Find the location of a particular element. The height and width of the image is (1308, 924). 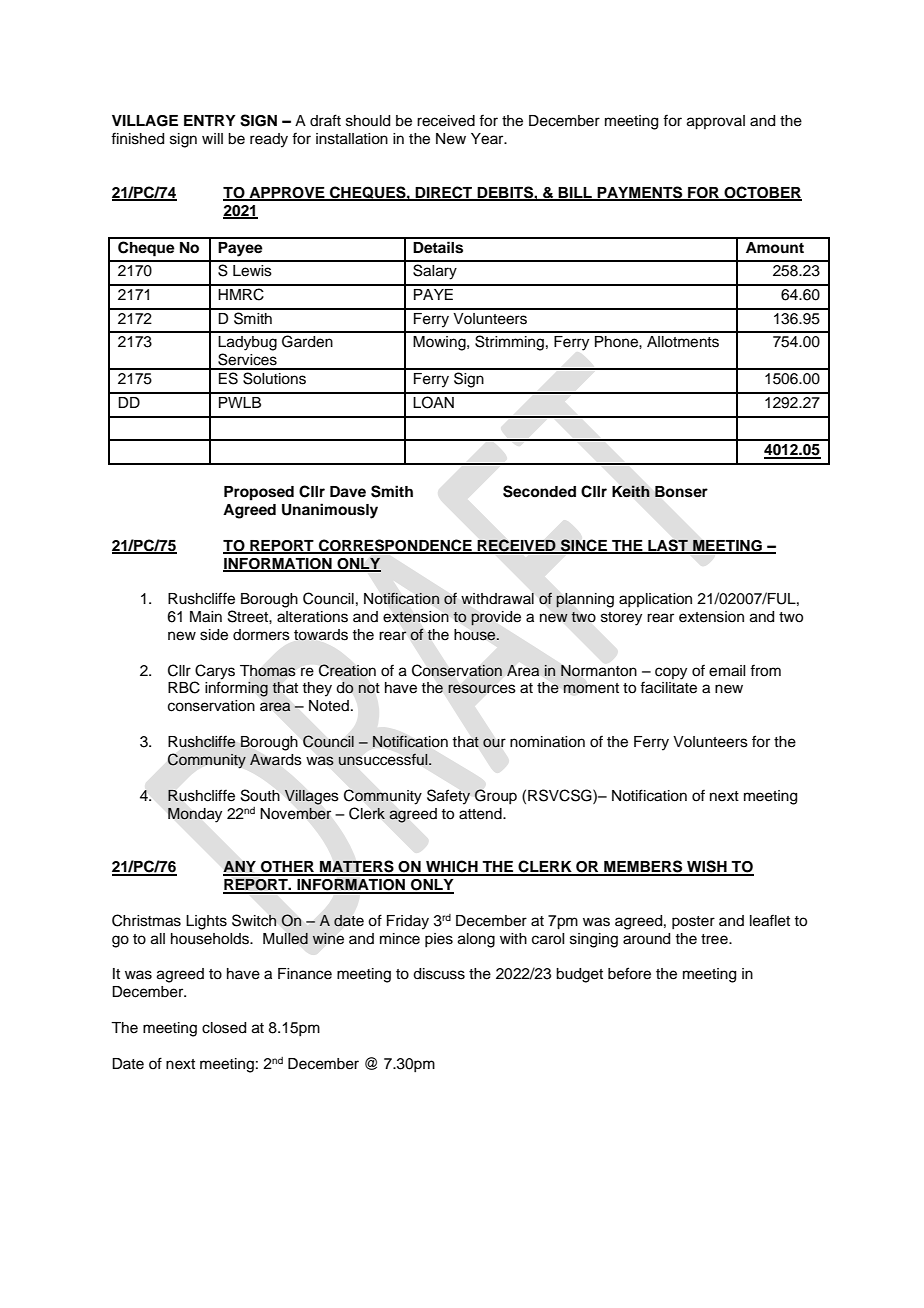

will is located at coordinates (212, 138).
